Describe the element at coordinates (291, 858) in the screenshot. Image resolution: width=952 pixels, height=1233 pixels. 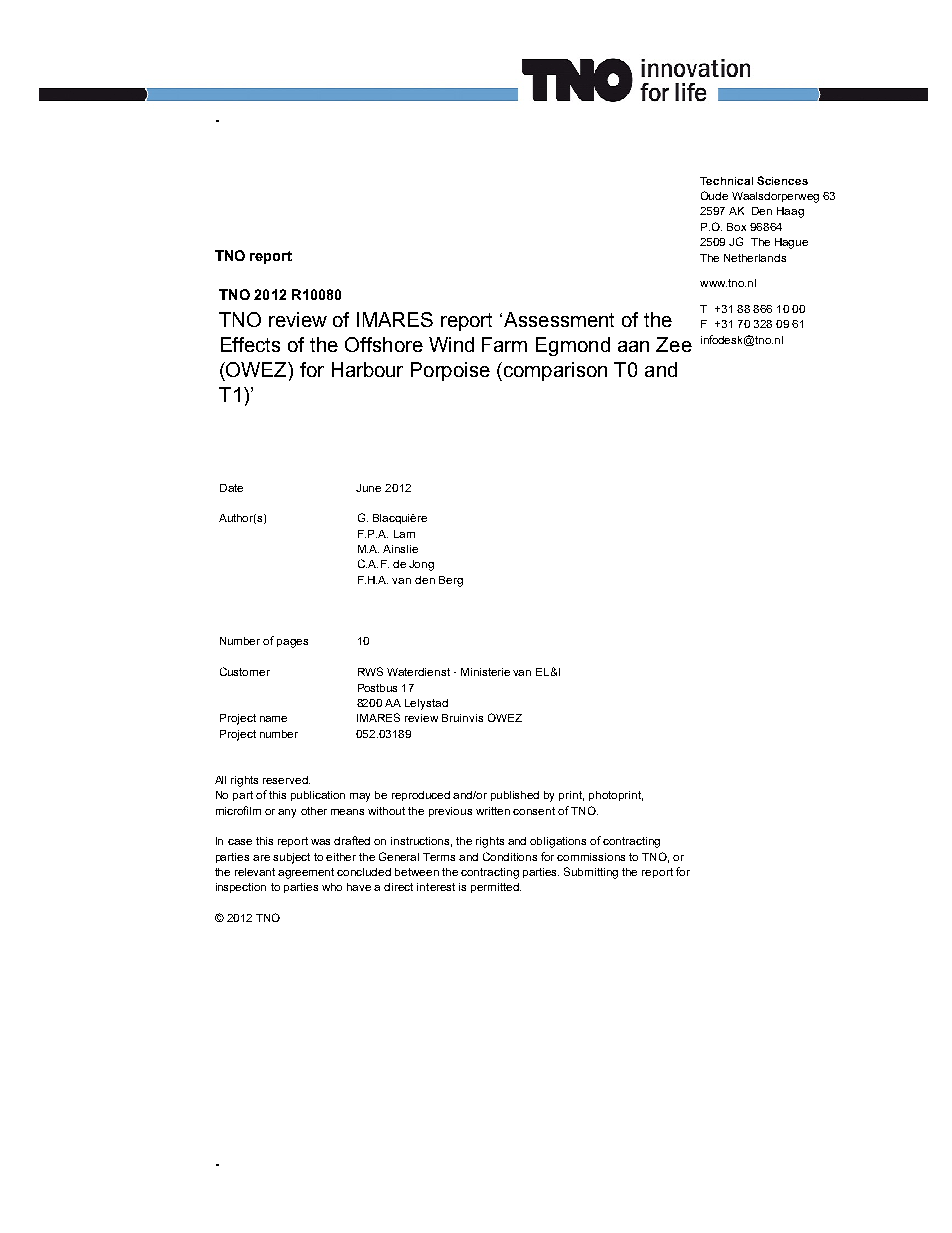
I see `subject` at that location.
